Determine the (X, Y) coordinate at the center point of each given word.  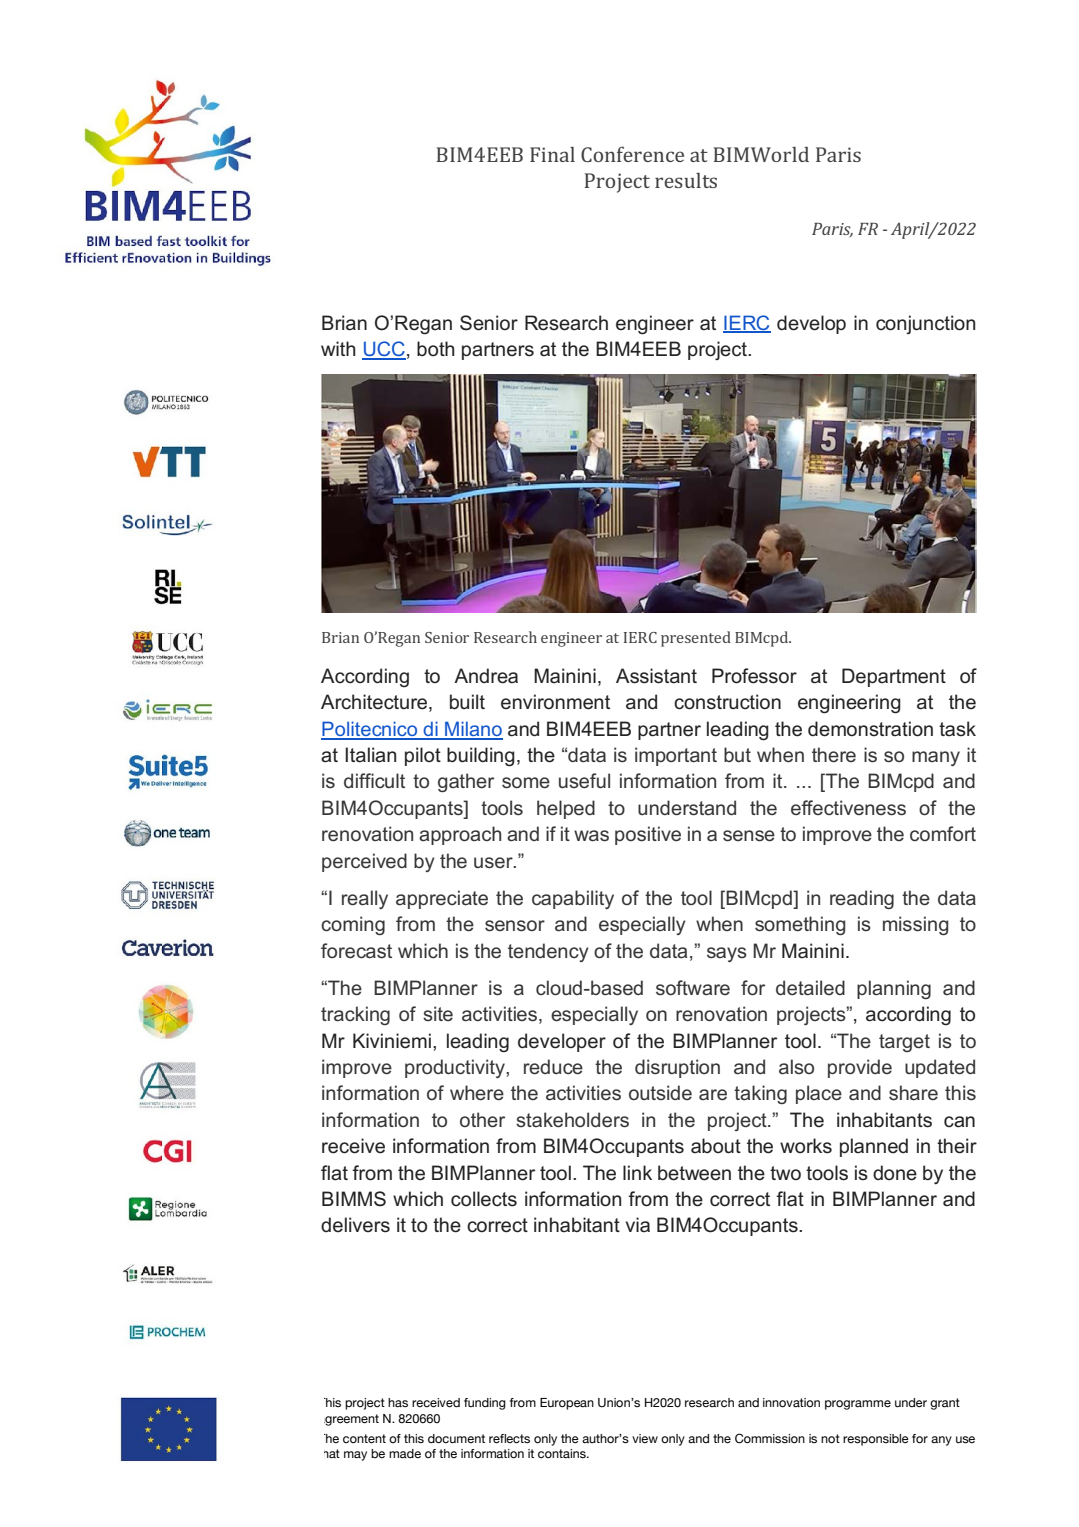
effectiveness (848, 808)
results (686, 180)
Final (552, 154)
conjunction (925, 324)
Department (894, 677)
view (645, 1438)
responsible (876, 1440)
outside (660, 1092)
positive (648, 835)
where (477, 1092)
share (913, 1093)
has (398, 1403)
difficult (374, 780)
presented (696, 639)
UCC (384, 350)
